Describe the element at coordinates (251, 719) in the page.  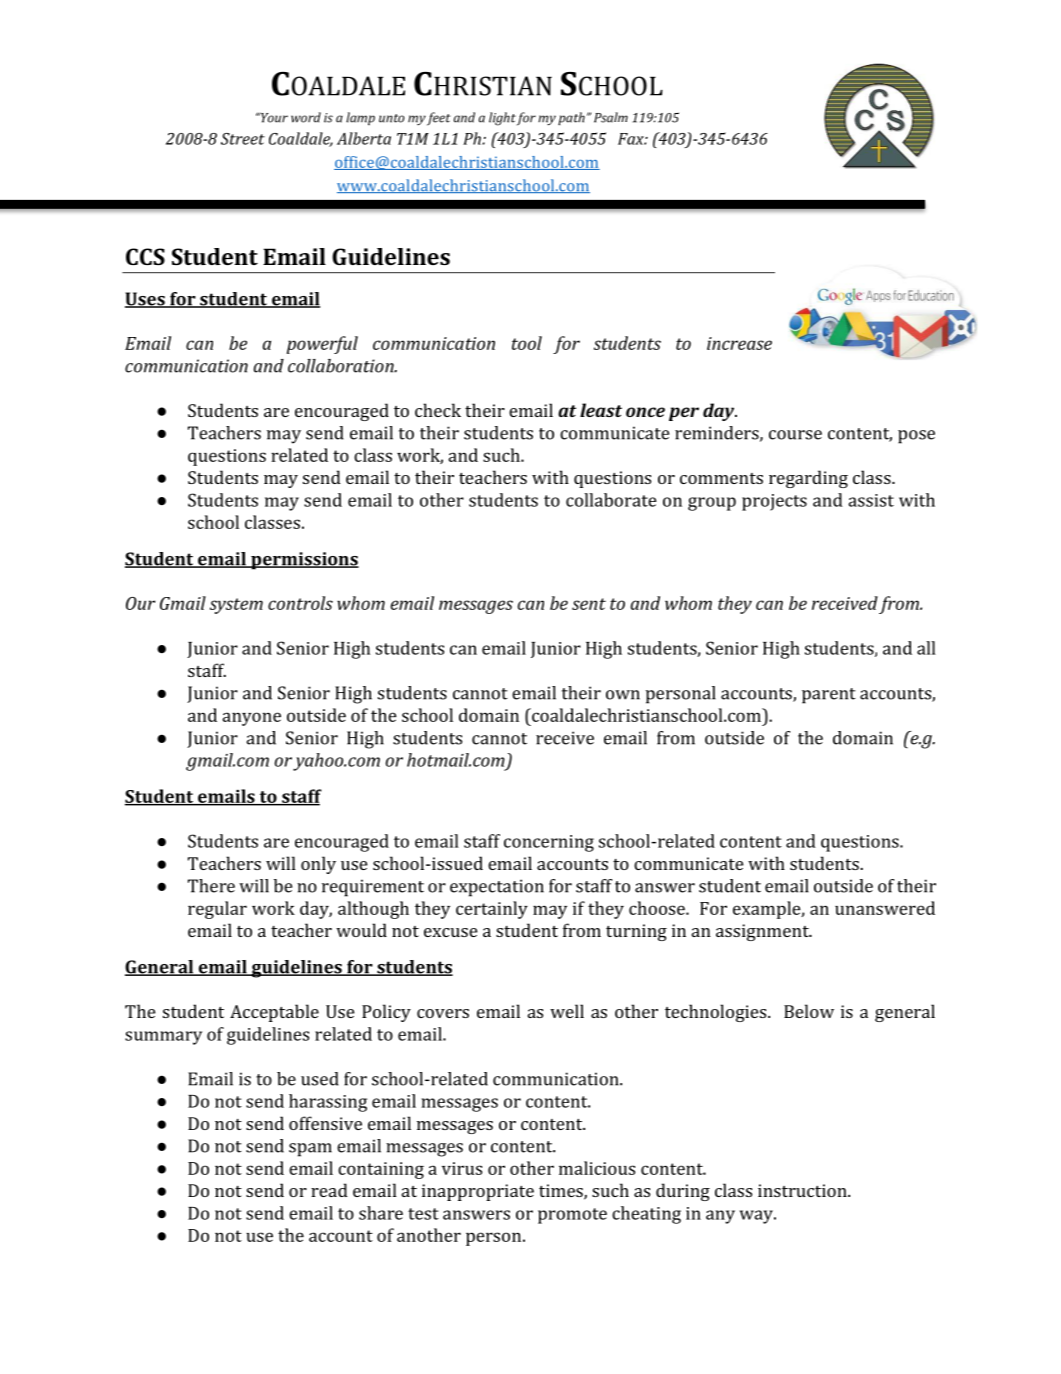
I see `anyone` at that location.
